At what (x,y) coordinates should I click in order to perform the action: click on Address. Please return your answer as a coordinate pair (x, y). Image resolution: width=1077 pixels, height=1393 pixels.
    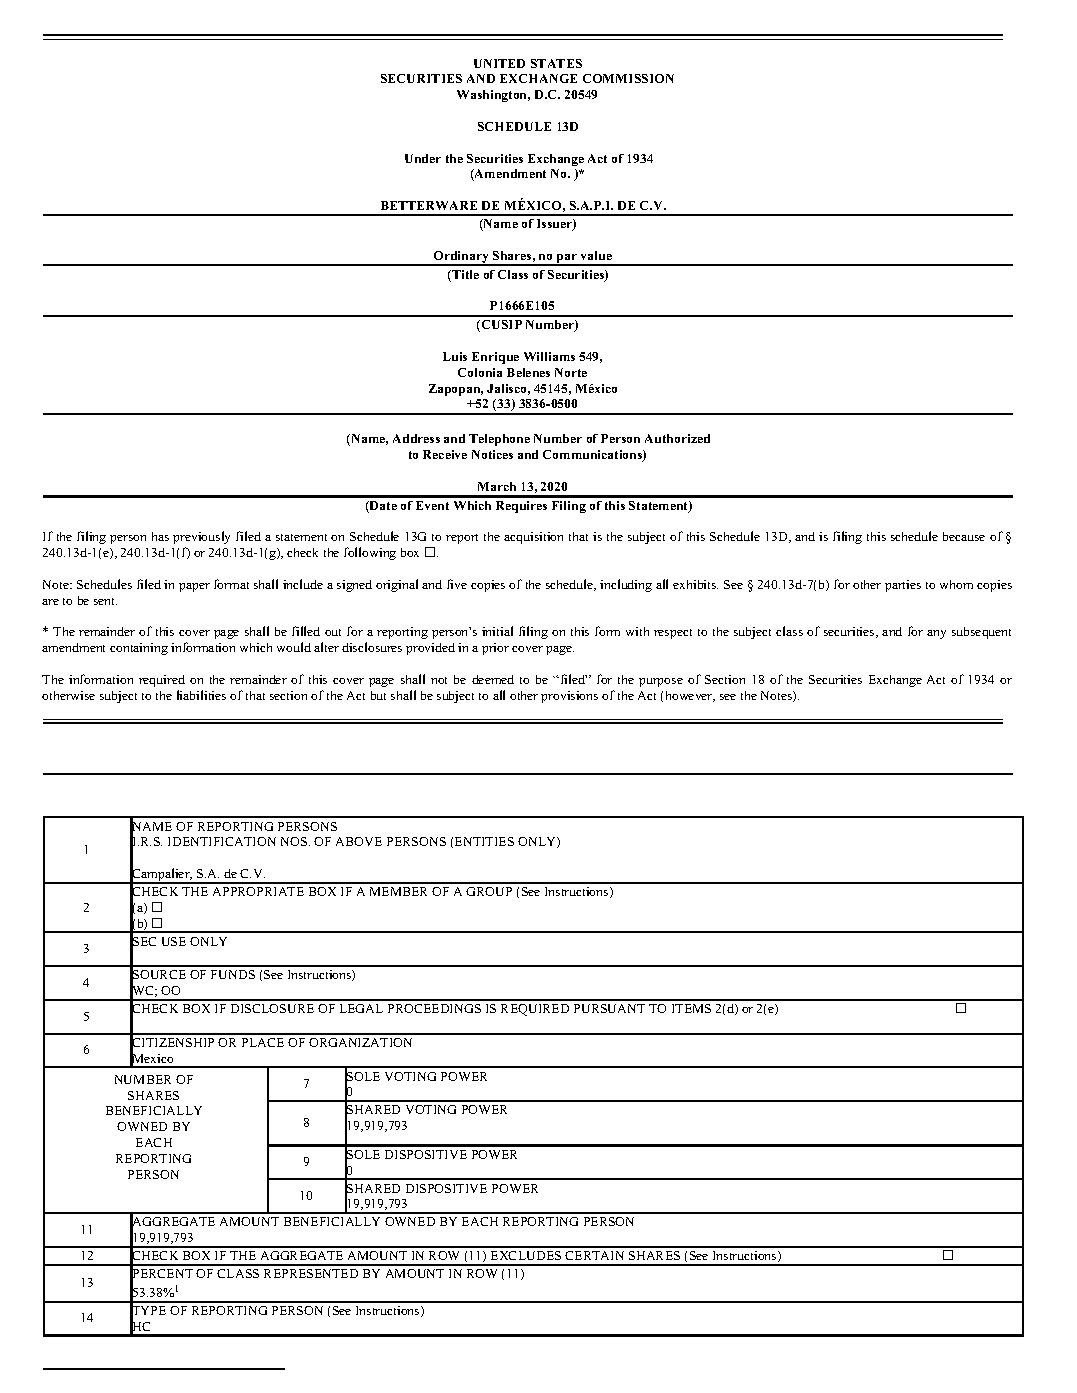
    Looking at the image, I should click on (416, 438).
